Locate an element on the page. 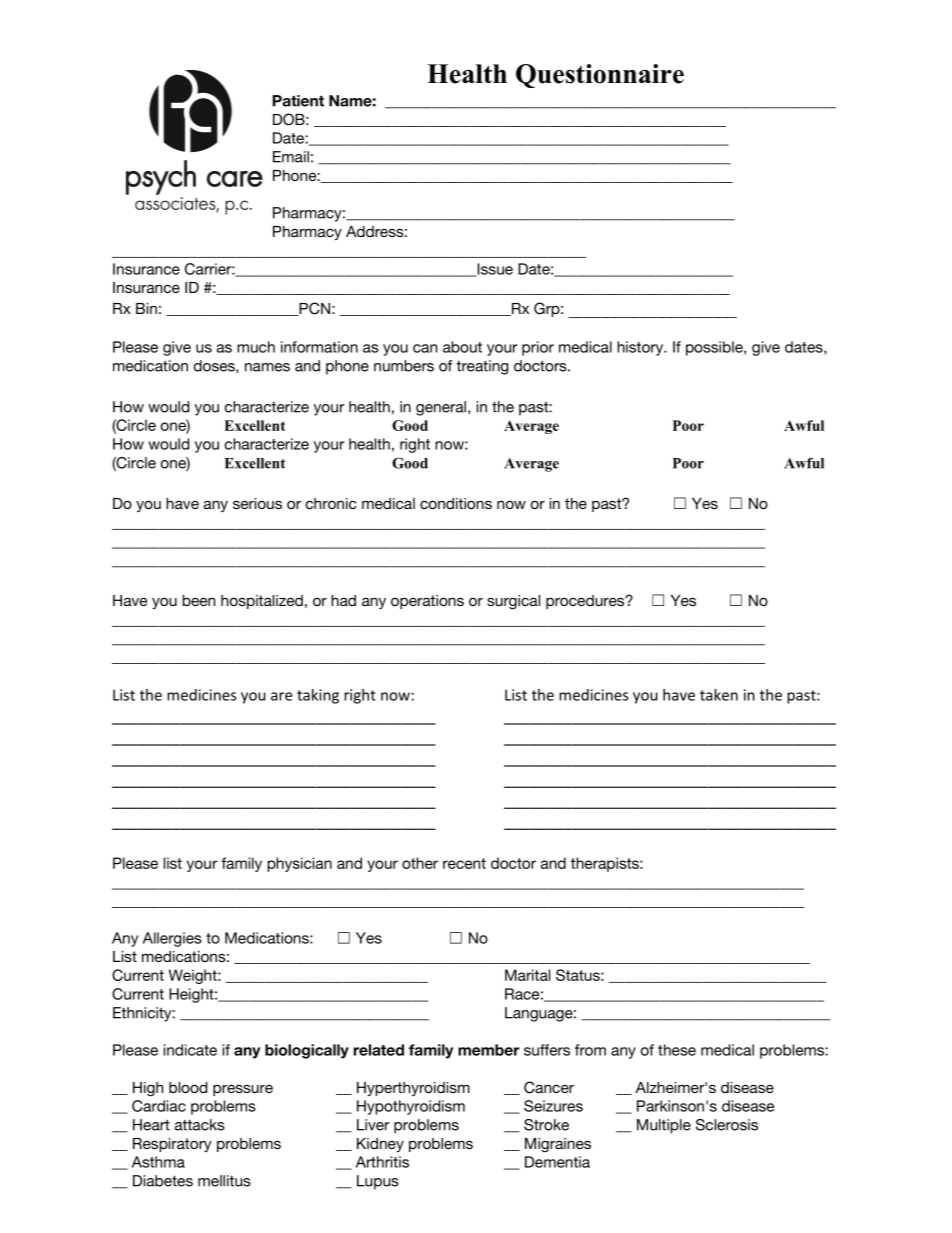 Image resolution: width=952 pixels, height=1233 pixels. Multiple is located at coordinates (664, 1126).
